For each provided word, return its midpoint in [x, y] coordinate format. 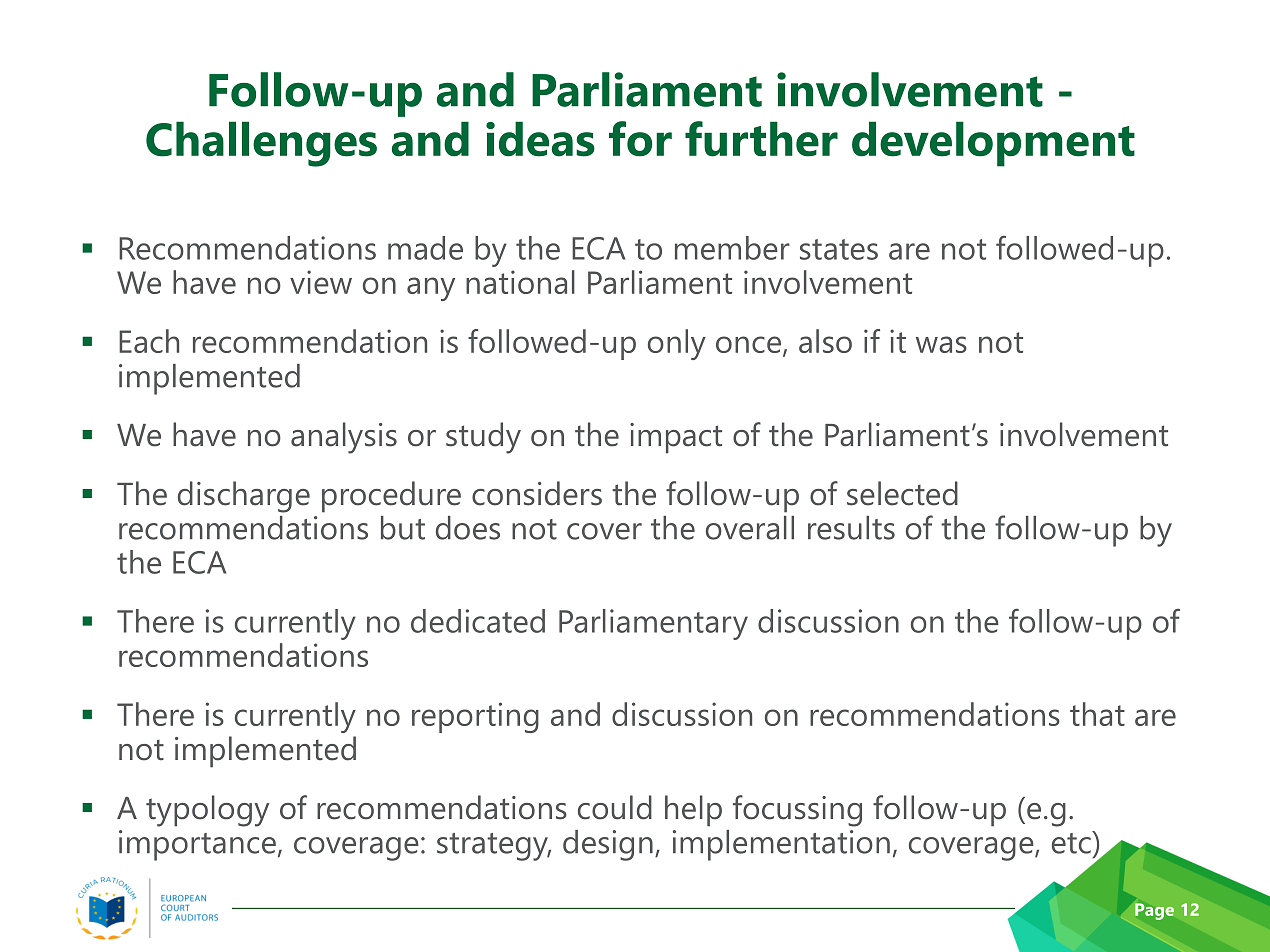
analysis [344, 438]
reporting [475, 717]
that [1097, 714]
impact [676, 438]
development [993, 144]
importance [197, 845]
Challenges [261, 144]
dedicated [478, 621]
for [640, 139]
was [941, 344]
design [608, 845]
